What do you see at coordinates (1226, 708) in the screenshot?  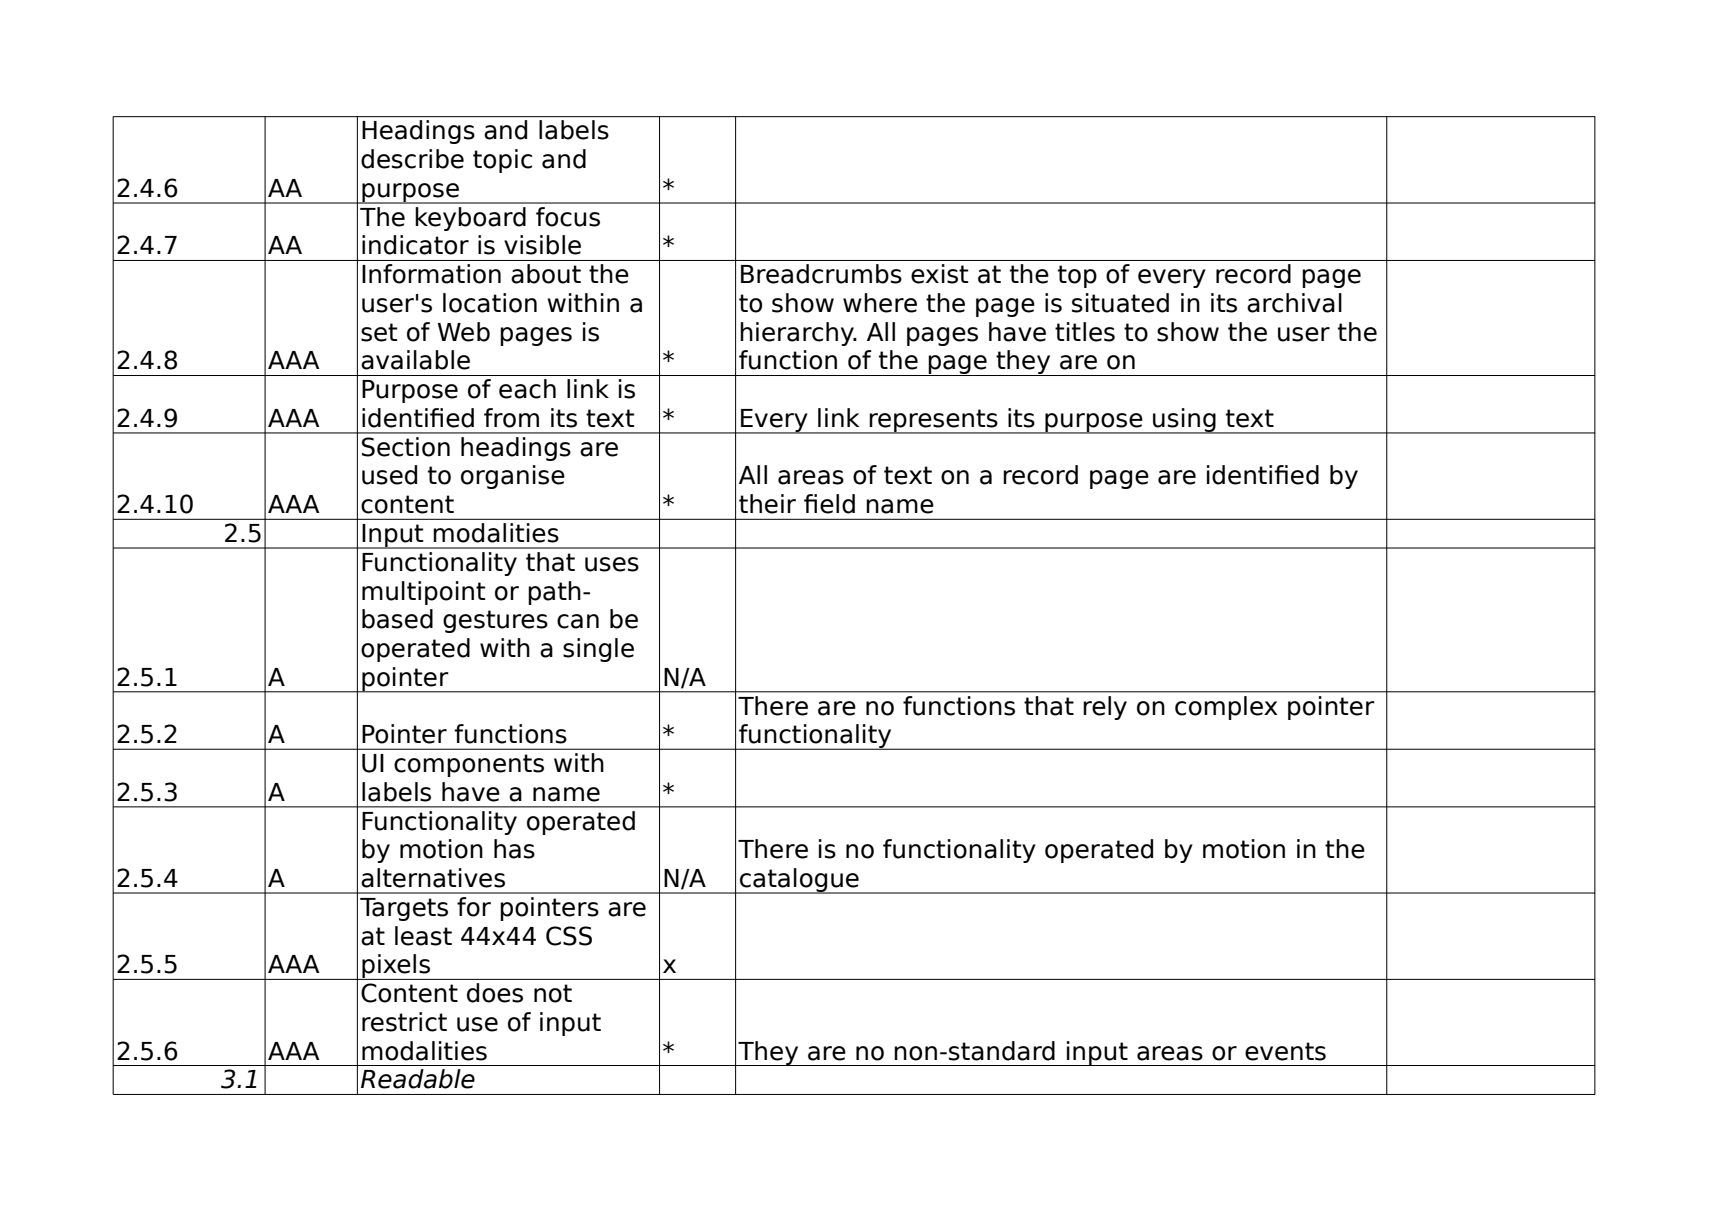 I see `complex` at bounding box center [1226, 708].
